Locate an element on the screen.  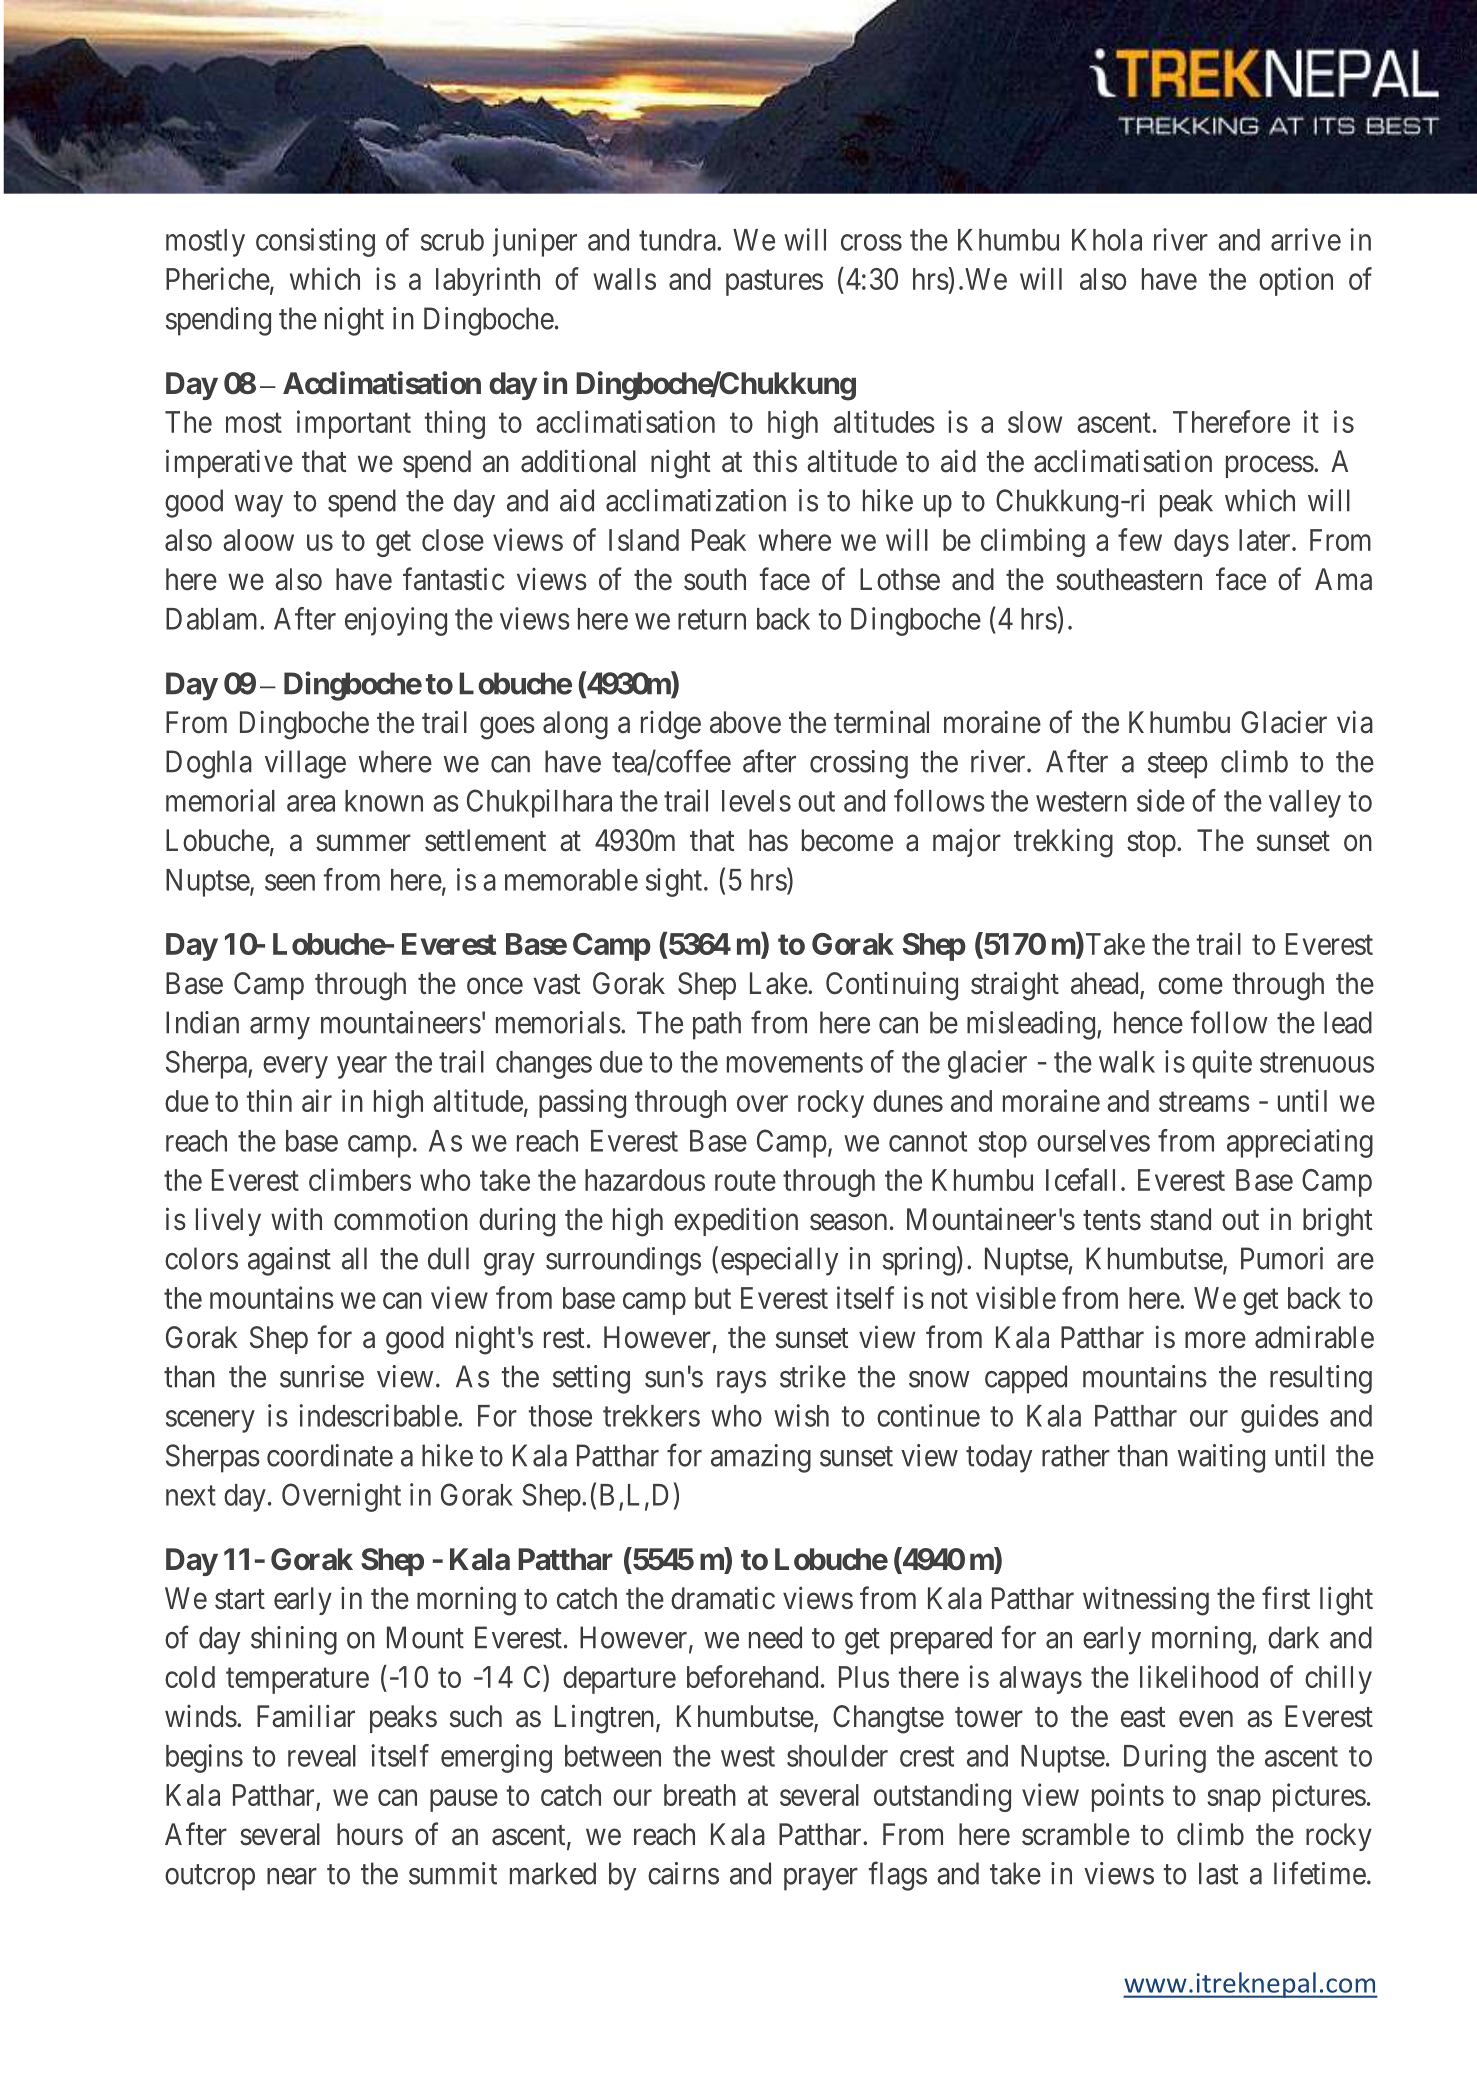
near is located at coordinates (292, 1876).
